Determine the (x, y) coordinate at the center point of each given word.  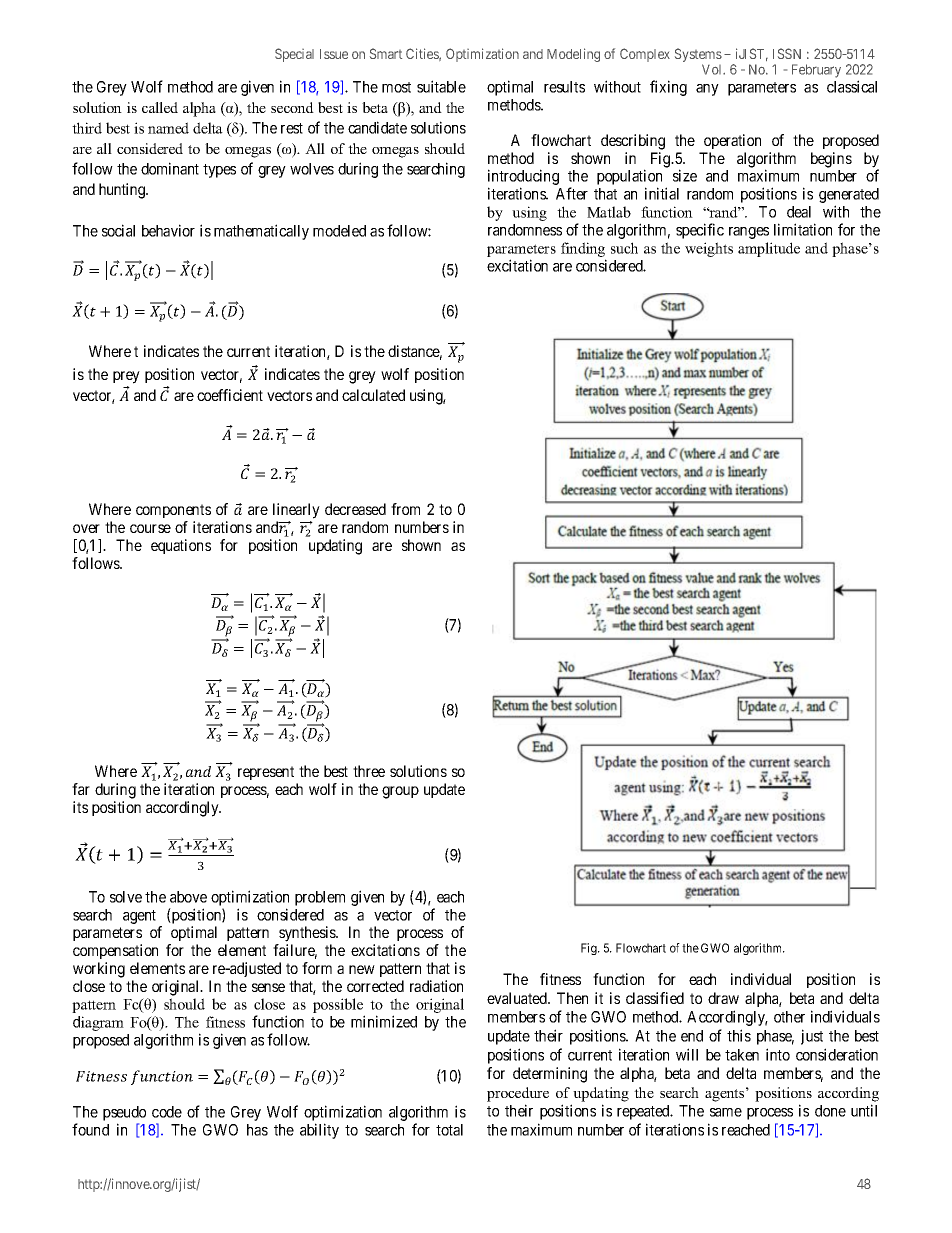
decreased (355, 509)
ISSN (787, 53)
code (167, 1112)
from (405, 509)
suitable (441, 86)
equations (181, 546)
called (160, 107)
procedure (518, 1094)
